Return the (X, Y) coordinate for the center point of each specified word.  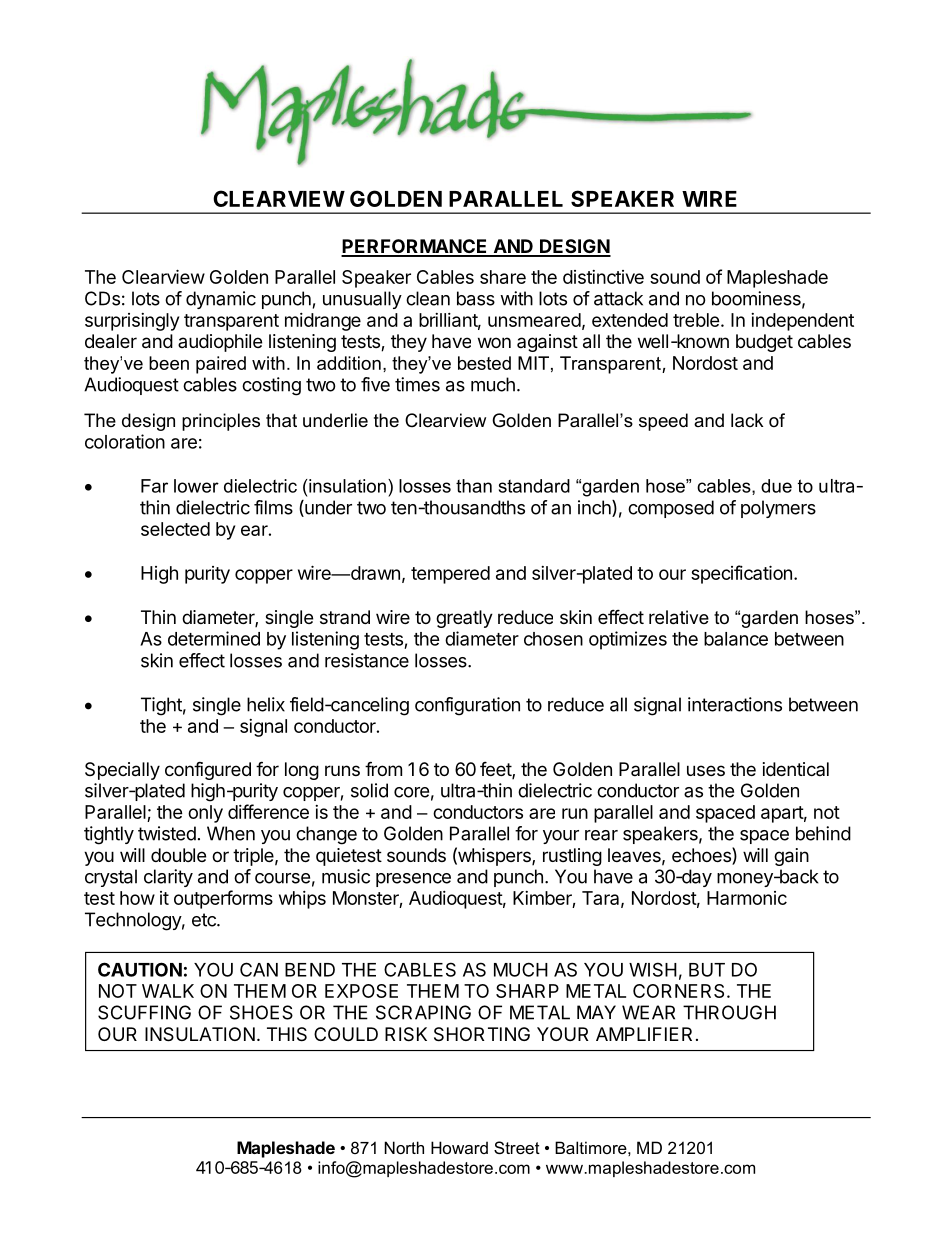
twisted (167, 833)
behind (823, 833)
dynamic (221, 300)
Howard (459, 1147)
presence (413, 880)
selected (175, 529)
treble (696, 320)
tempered (450, 575)
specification (741, 574)
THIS (287, 1034)
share (503, 277)
